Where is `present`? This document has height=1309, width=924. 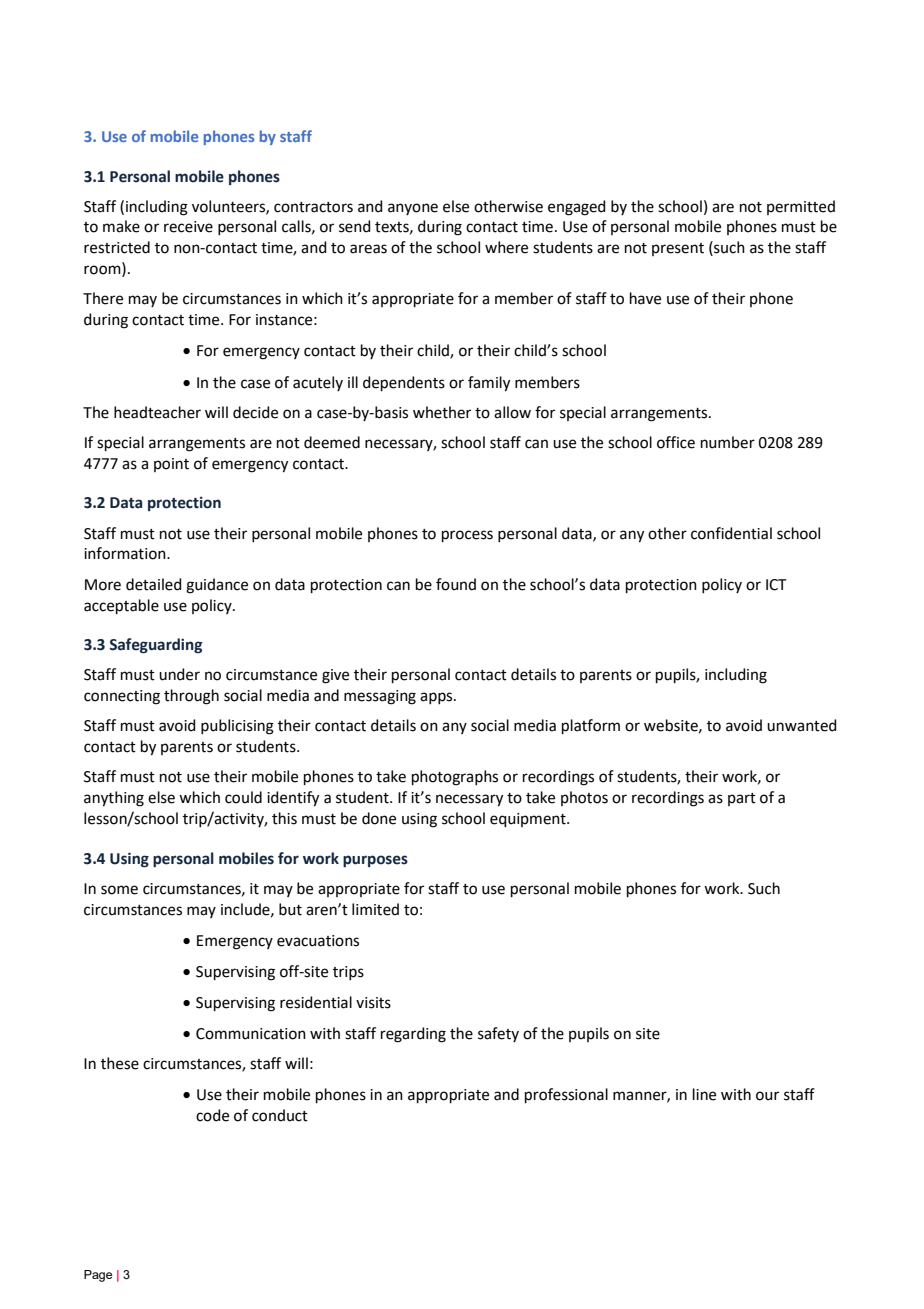 present is located at coordinates (678, 249).
